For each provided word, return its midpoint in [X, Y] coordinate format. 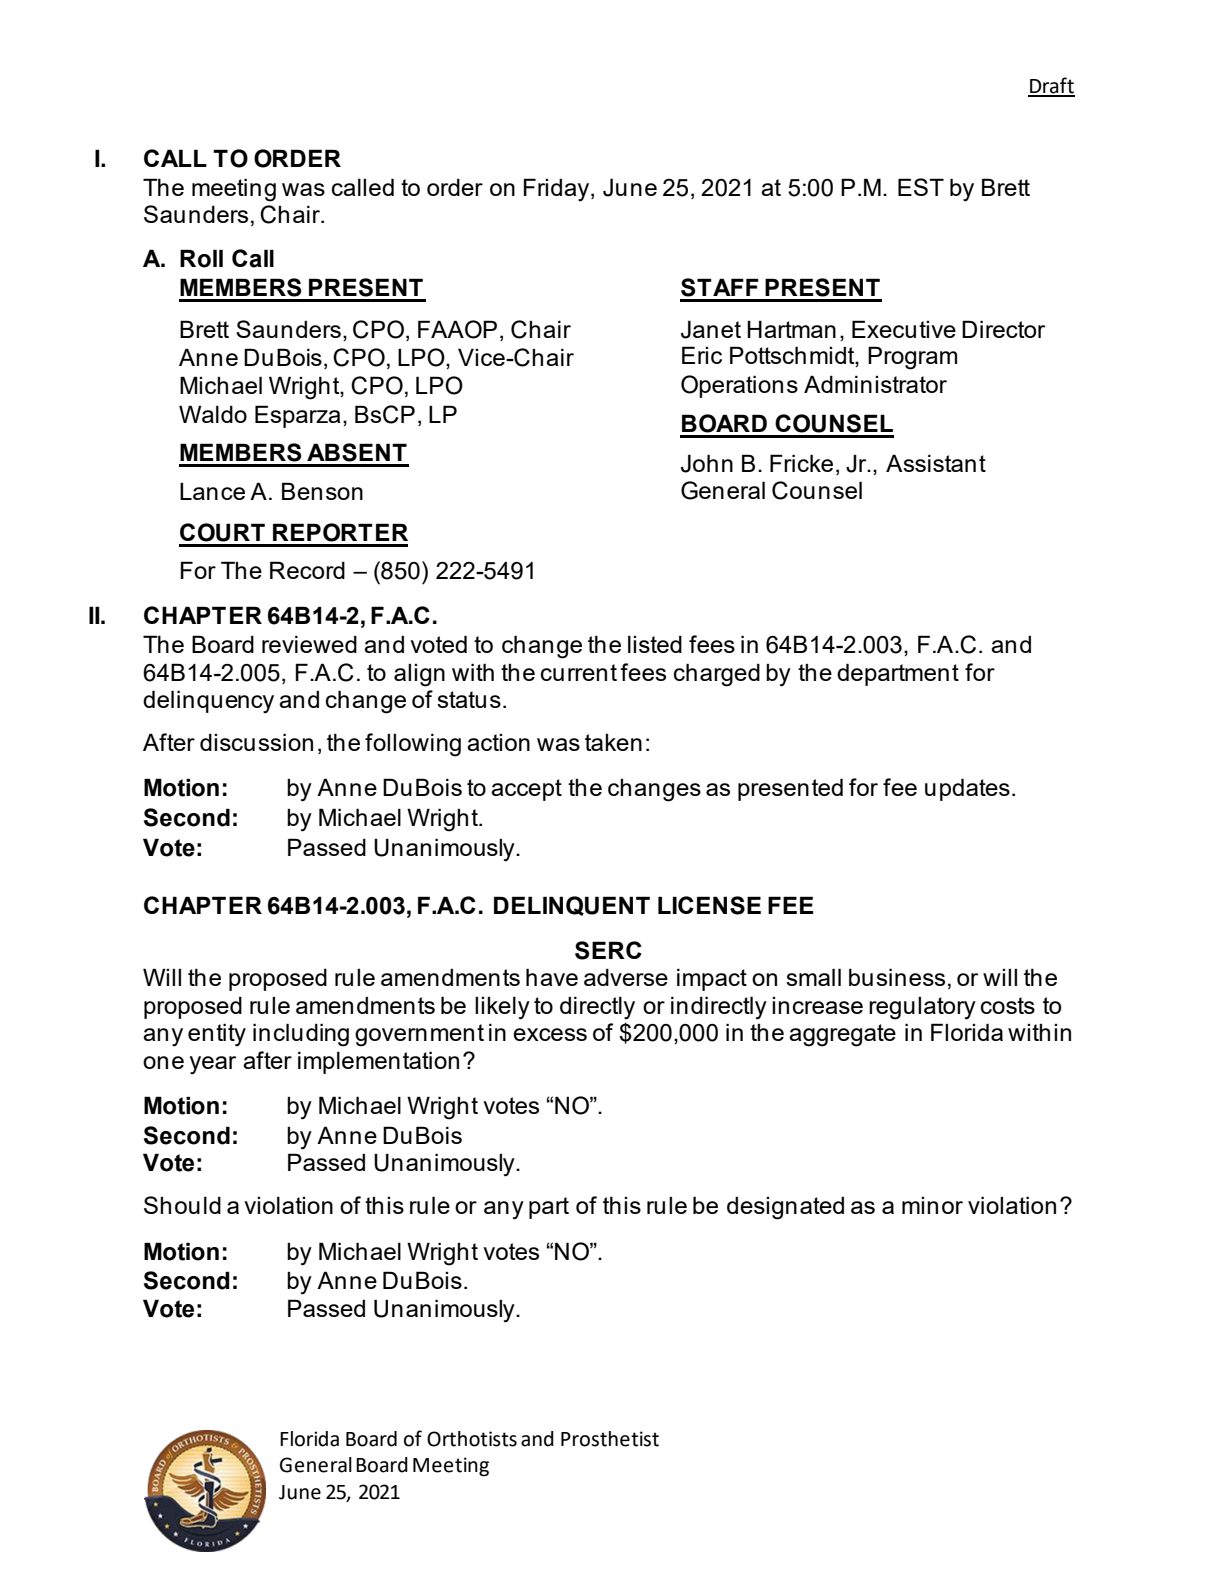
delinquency [208, 702]
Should [182, 1205]
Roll [201, 258]
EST [921, 187]
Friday [558, 190]
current [579, 672]
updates [967, 789]
